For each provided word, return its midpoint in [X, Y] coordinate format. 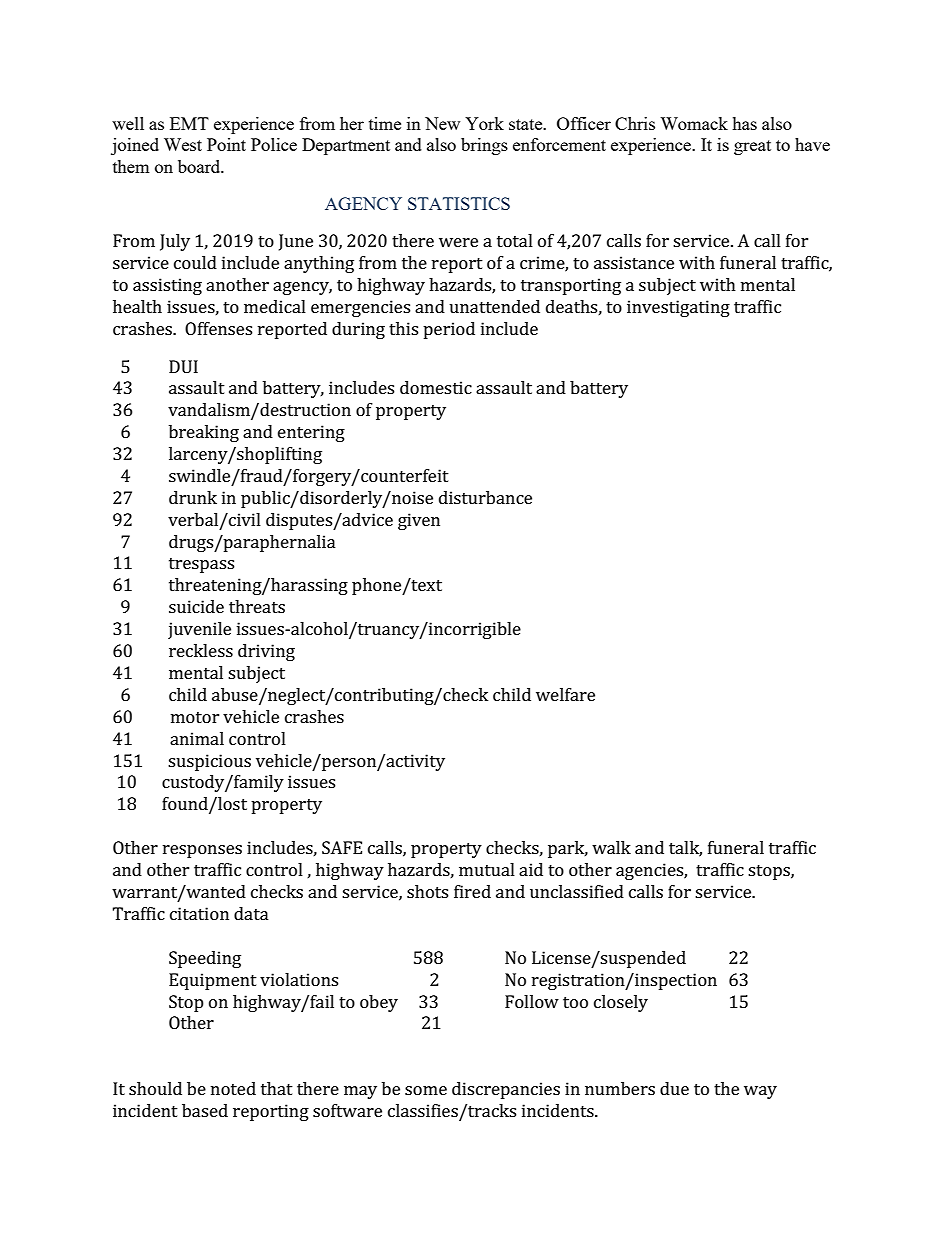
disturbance [485, 497]
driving [266, 652]
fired [472, 891]
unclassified [577, 891]
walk [611, 847]
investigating [678, 308]
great [752, 147]
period [449, 330]
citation [199, 913]
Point [226, 144]
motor [195, 717]
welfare [565, 694]
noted [233, 1088]
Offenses [218, 328]
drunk [193, 497]
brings [484, 146]
